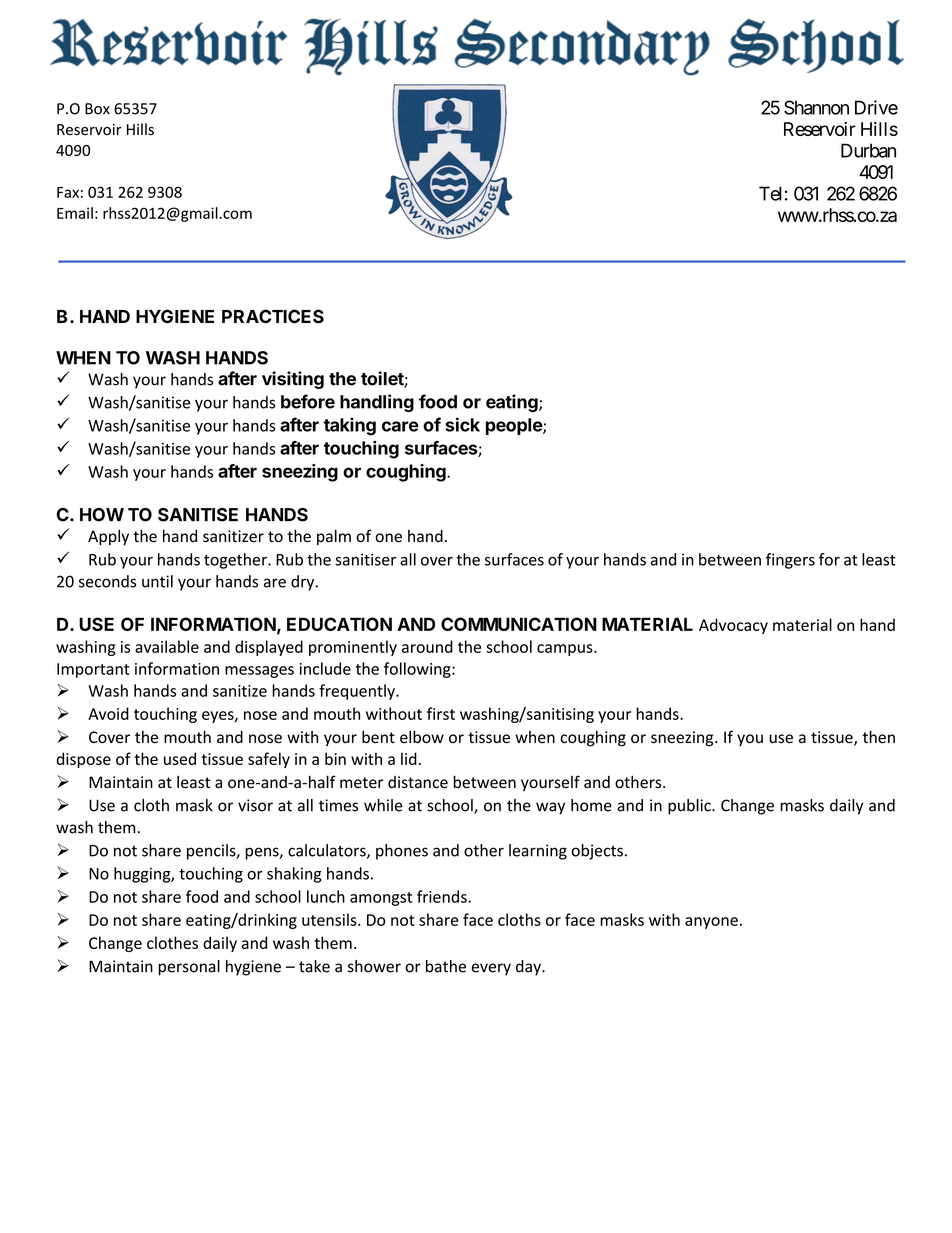 The image size is (952, 1233). I want to click on anyone, so click(711, 923).
